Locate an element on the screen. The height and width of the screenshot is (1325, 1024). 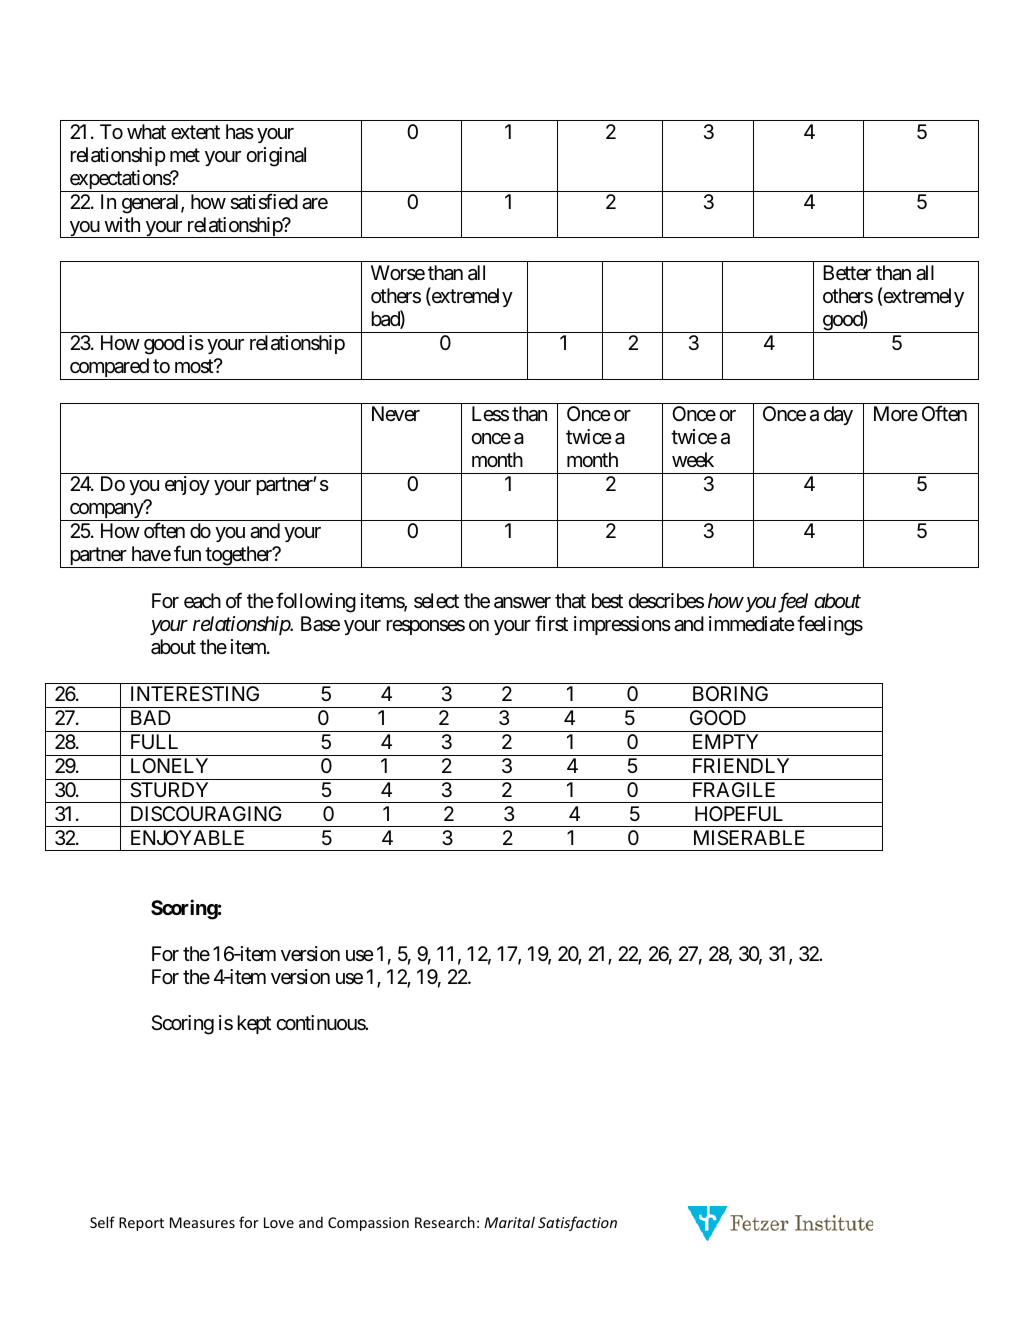
MISERABLE is located at coordinates (749, 837).
